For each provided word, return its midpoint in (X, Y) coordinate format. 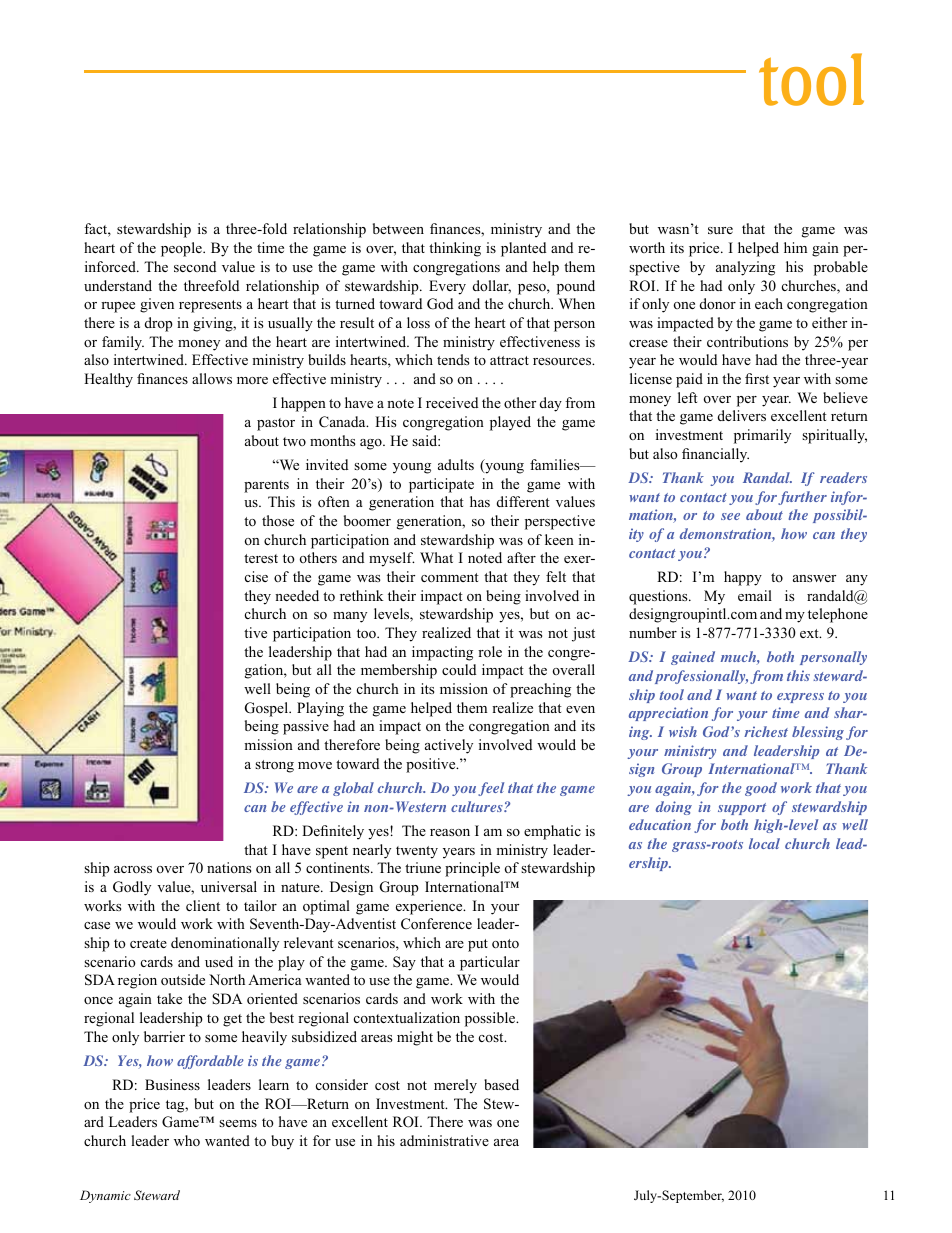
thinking (455, 249)
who (187, 1140)
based (501, 1084)
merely (455, 1086)
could (459, 669)
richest (766, 731)
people (182, 249)
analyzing (745, 268)
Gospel (268, 709)
